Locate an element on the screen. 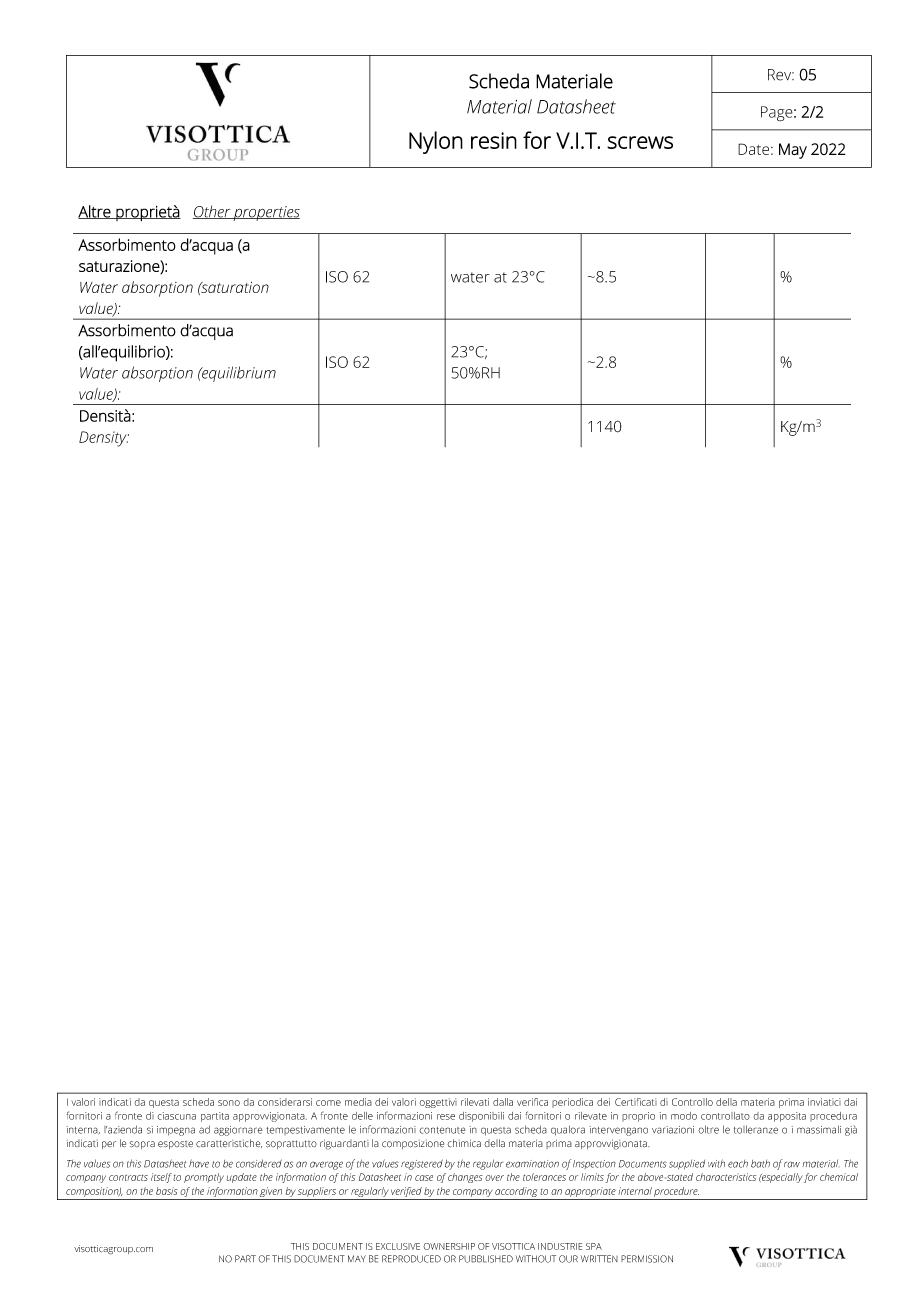 The width and height of the screenshot is (924, 1308). sono is located at coordinates (229, 1103).
